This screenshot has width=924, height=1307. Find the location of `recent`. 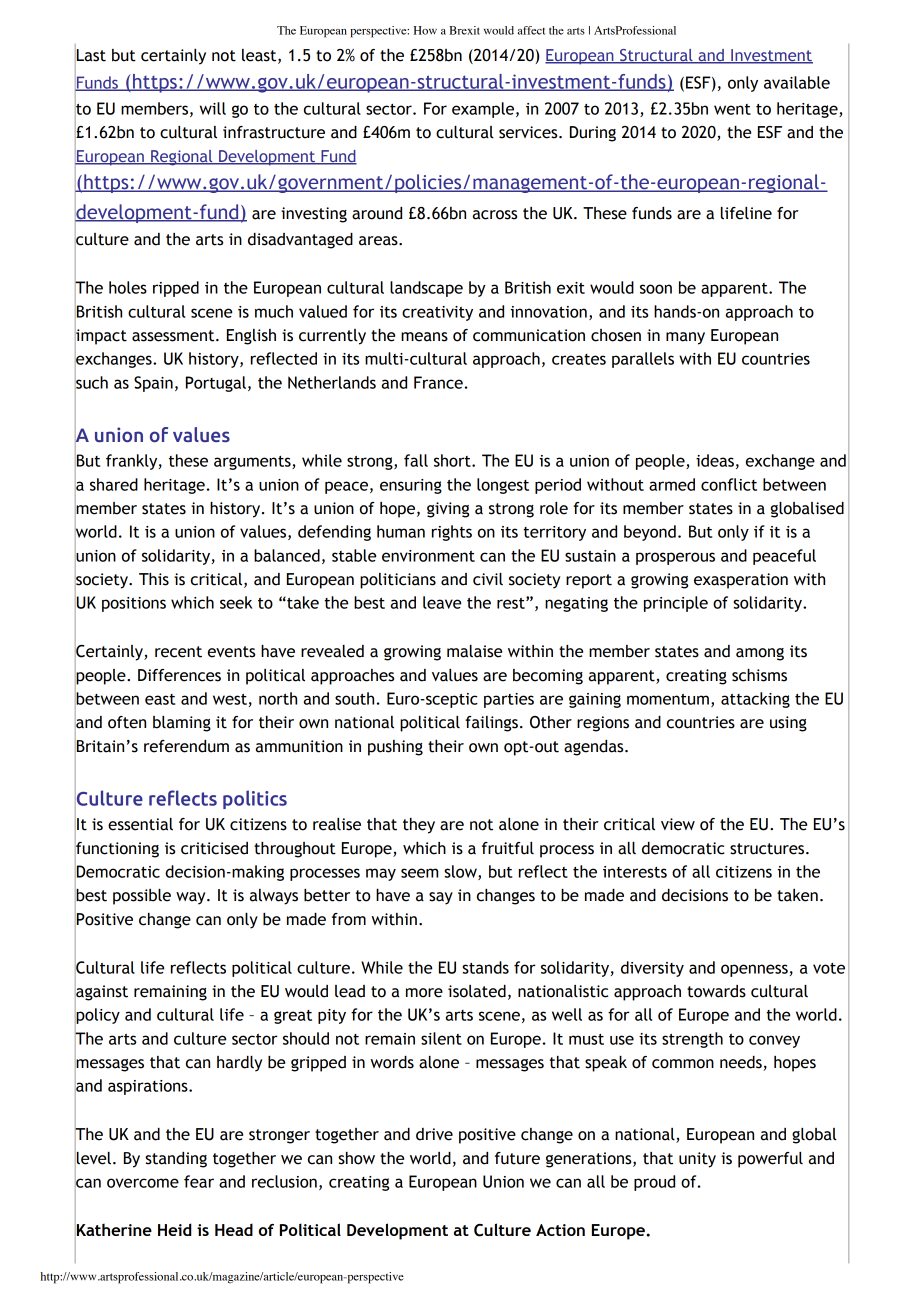

recent is located at coordinates (178, 652).
